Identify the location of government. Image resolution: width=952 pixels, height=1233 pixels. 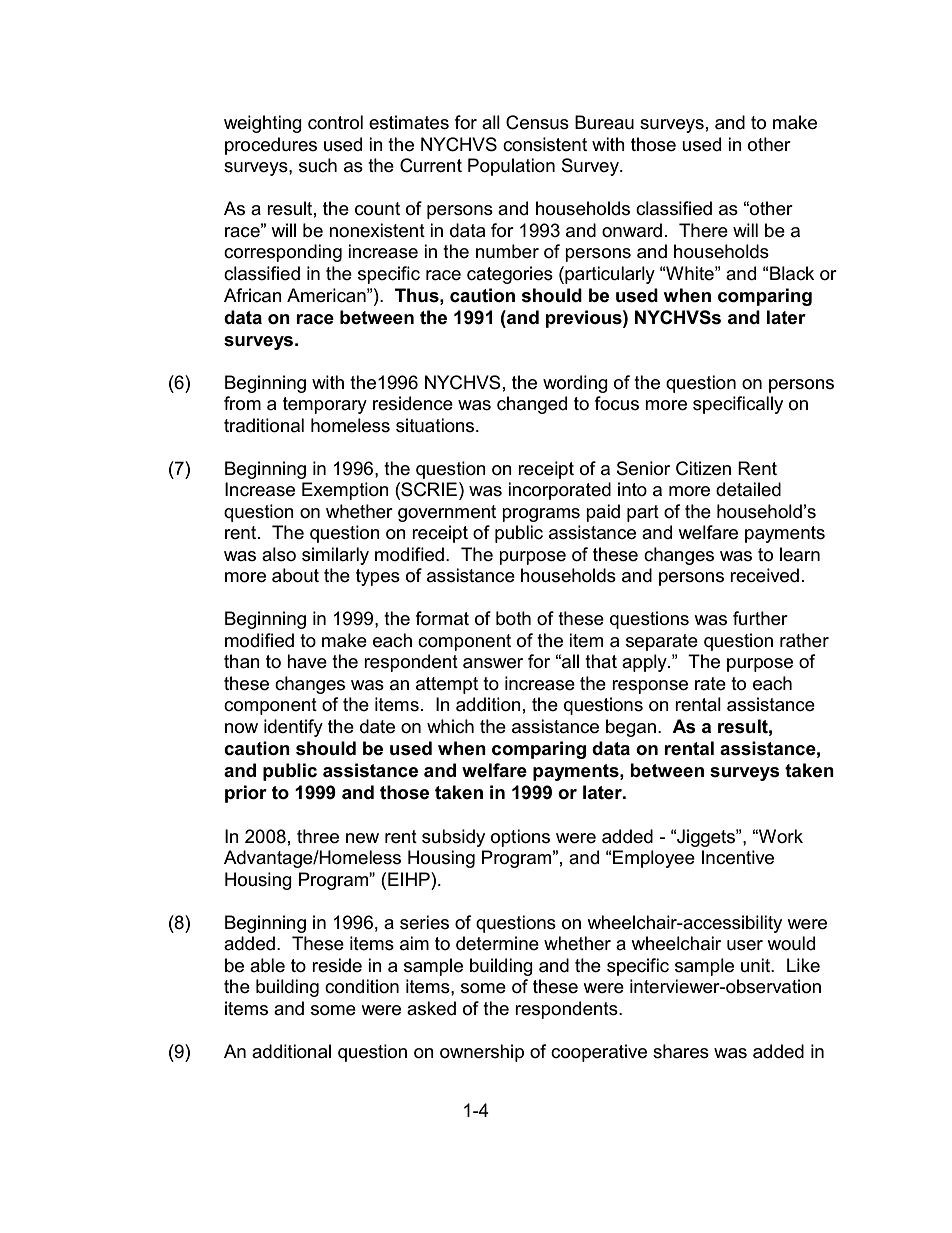
(447, 513).
